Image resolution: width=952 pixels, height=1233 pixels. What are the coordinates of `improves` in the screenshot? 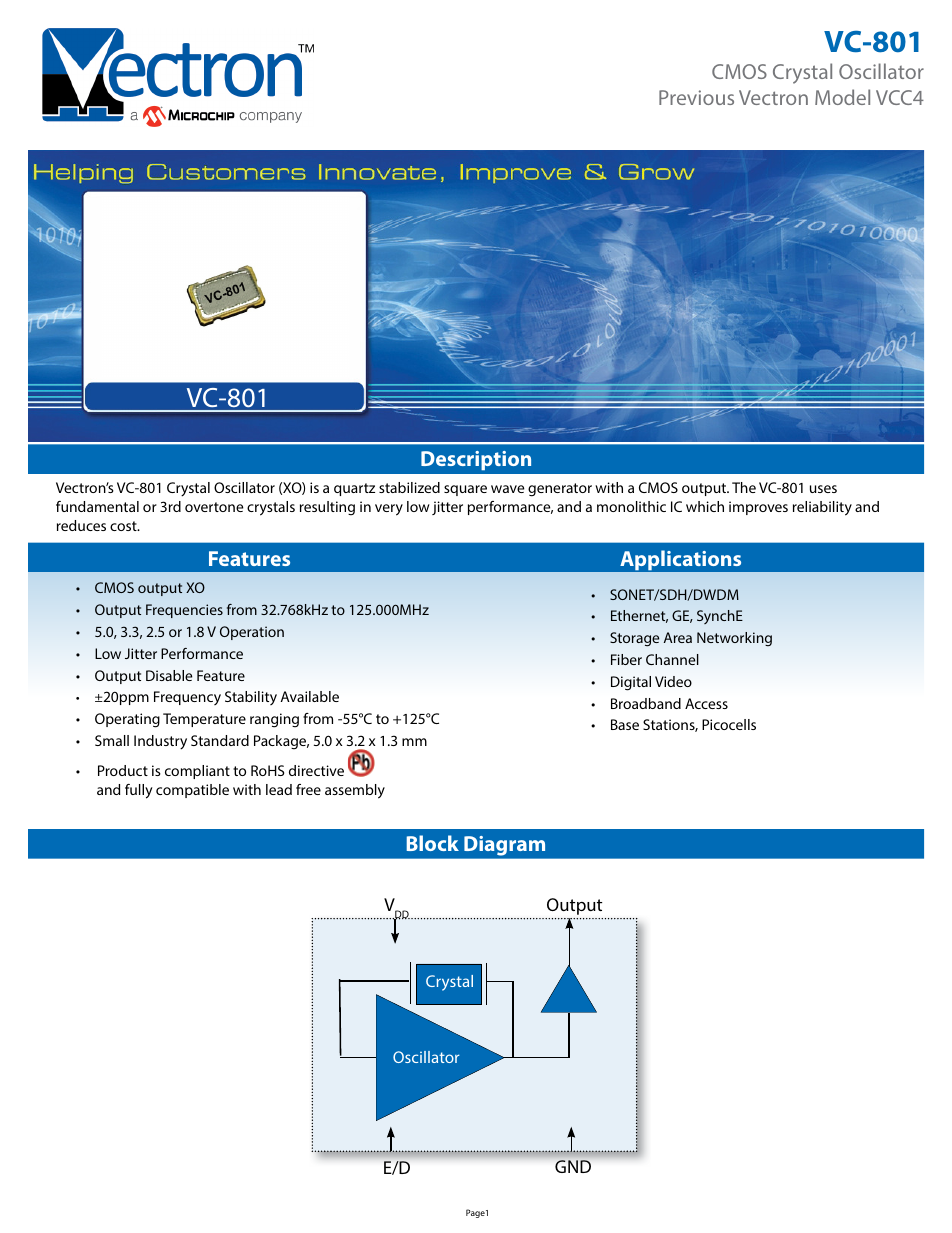 It's located at (758, 508).
